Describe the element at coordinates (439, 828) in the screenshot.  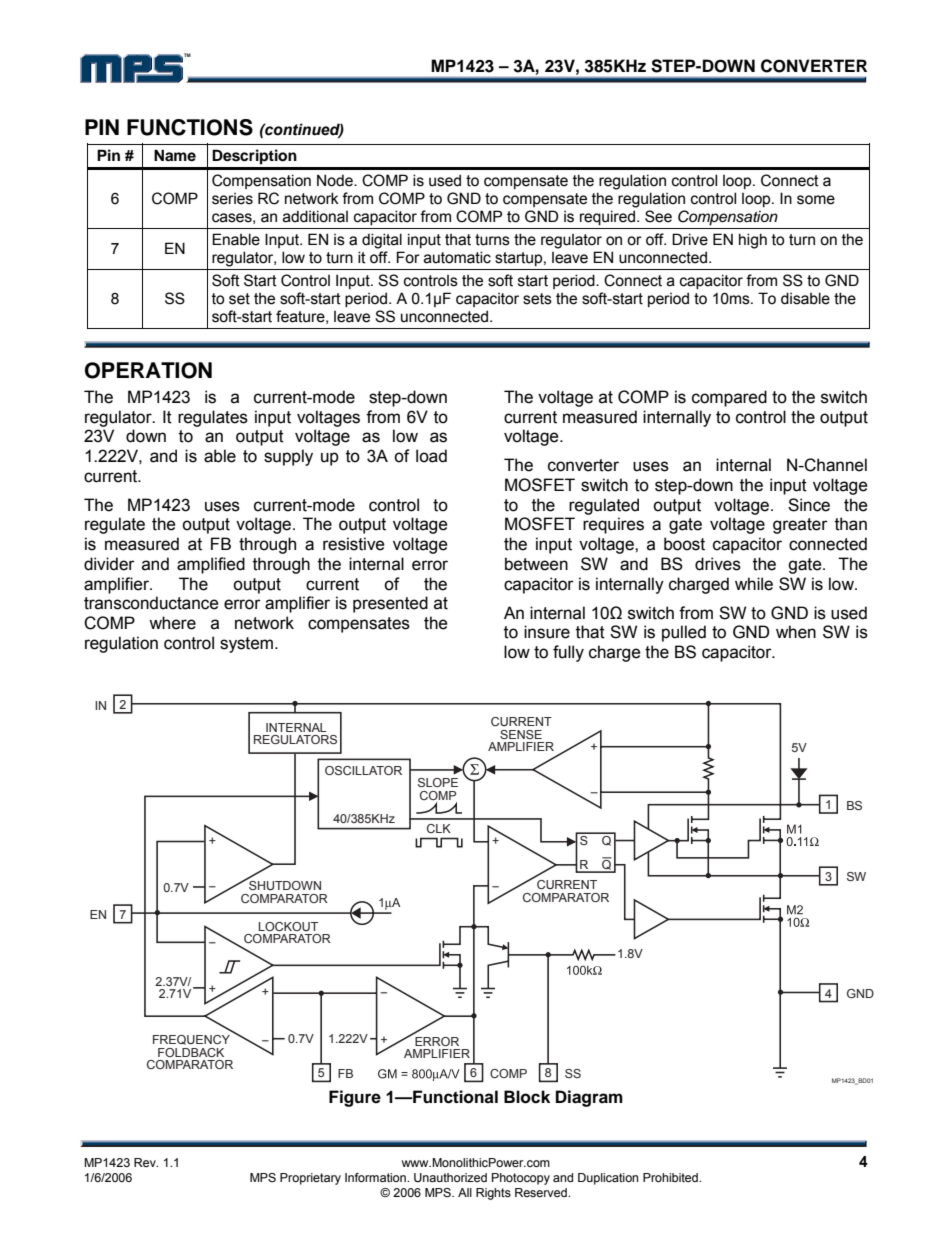
I see `CLK` at that location.
